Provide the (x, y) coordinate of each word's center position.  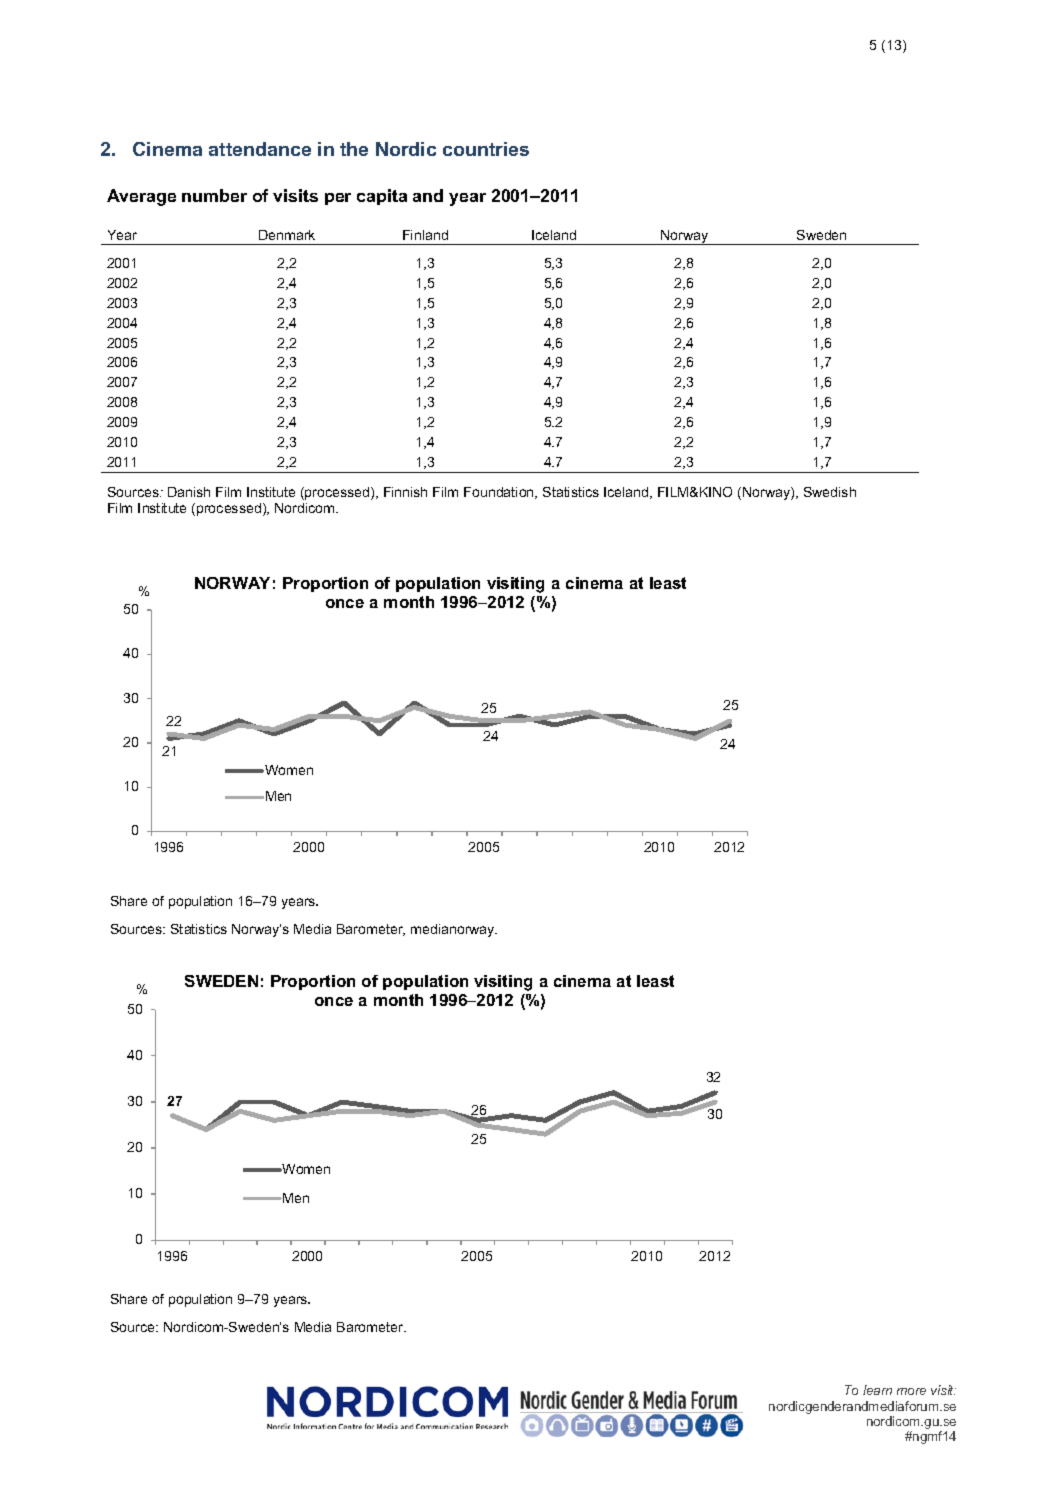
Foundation (500, 493)
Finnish (405, 492)
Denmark (287, 235)
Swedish (830, 492)
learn (877, 1390)
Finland (425, 235)
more (911, 1391)
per (338, 199)
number (214, 195)
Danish (189, 492)
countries (486, 149)
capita (382, 197)
